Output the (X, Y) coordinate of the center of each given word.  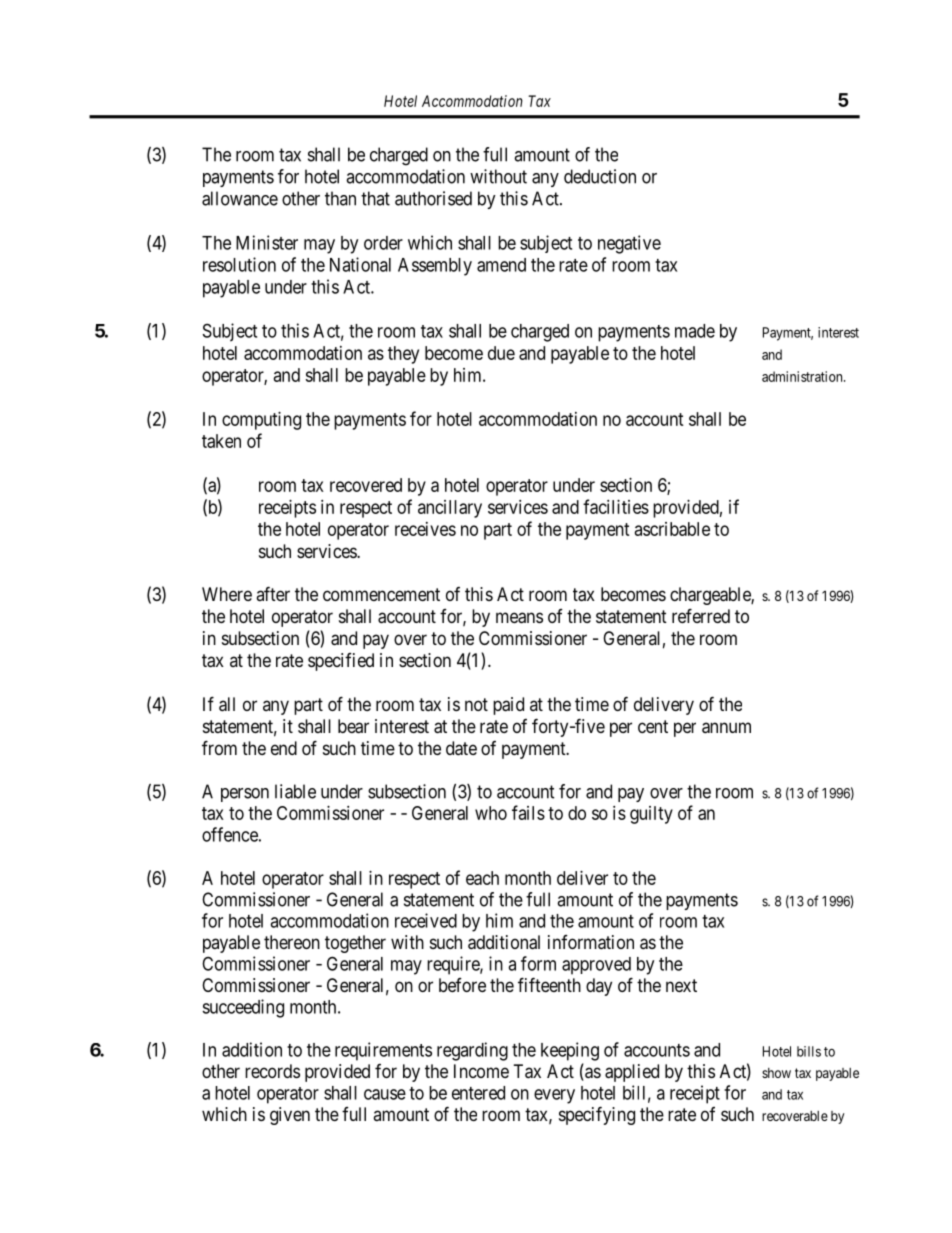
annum (726, 728)
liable (295, 791)
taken (221, 441)
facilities (616, 506)
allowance (240, 198)
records (272, 1071)
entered (478, 1093)
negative (629, 244)
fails (528, 812)
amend (501, 265)
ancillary (450, 509)
